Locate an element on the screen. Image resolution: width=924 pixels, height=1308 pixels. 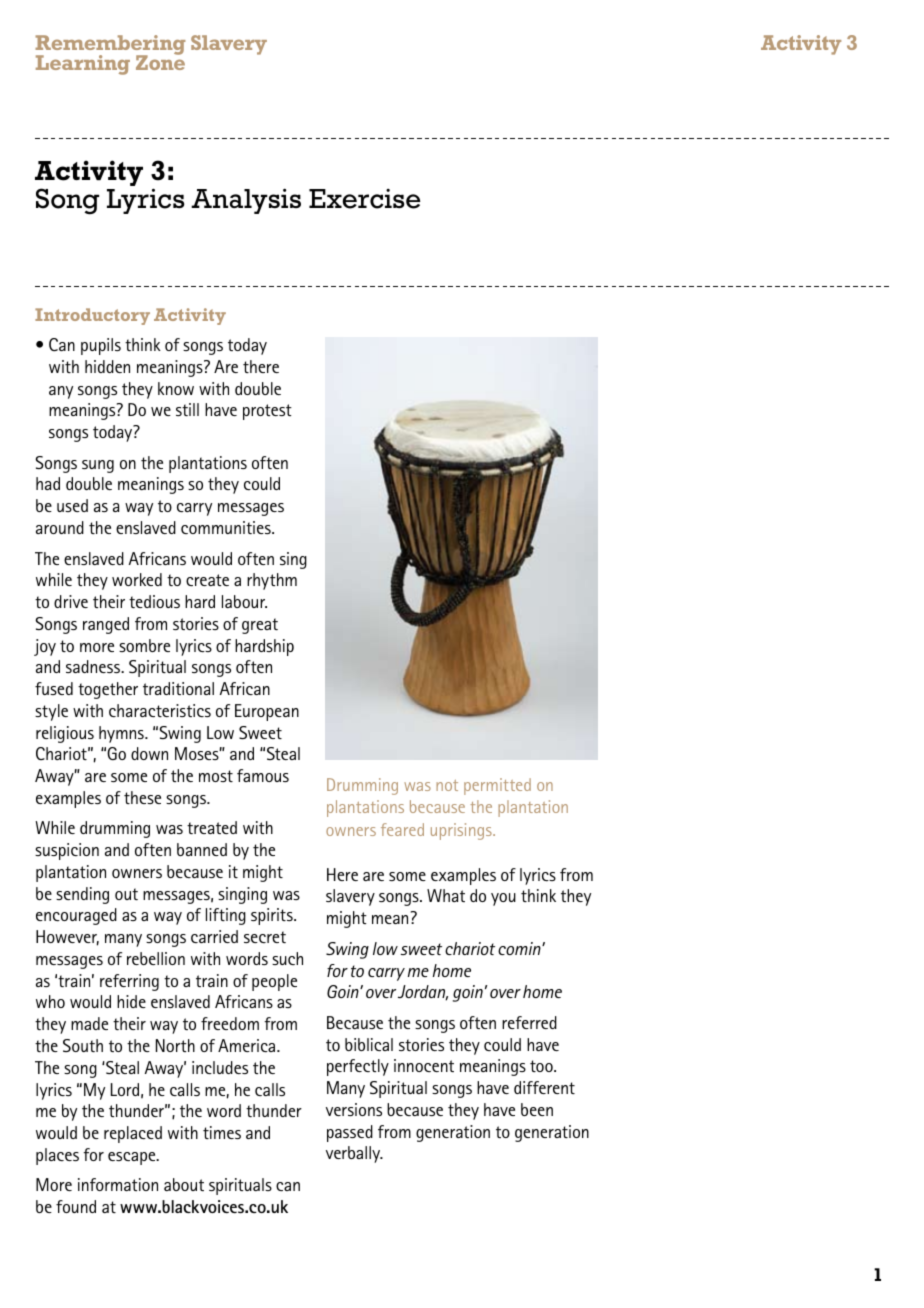
Learning is located at coordinates (83, 65).
